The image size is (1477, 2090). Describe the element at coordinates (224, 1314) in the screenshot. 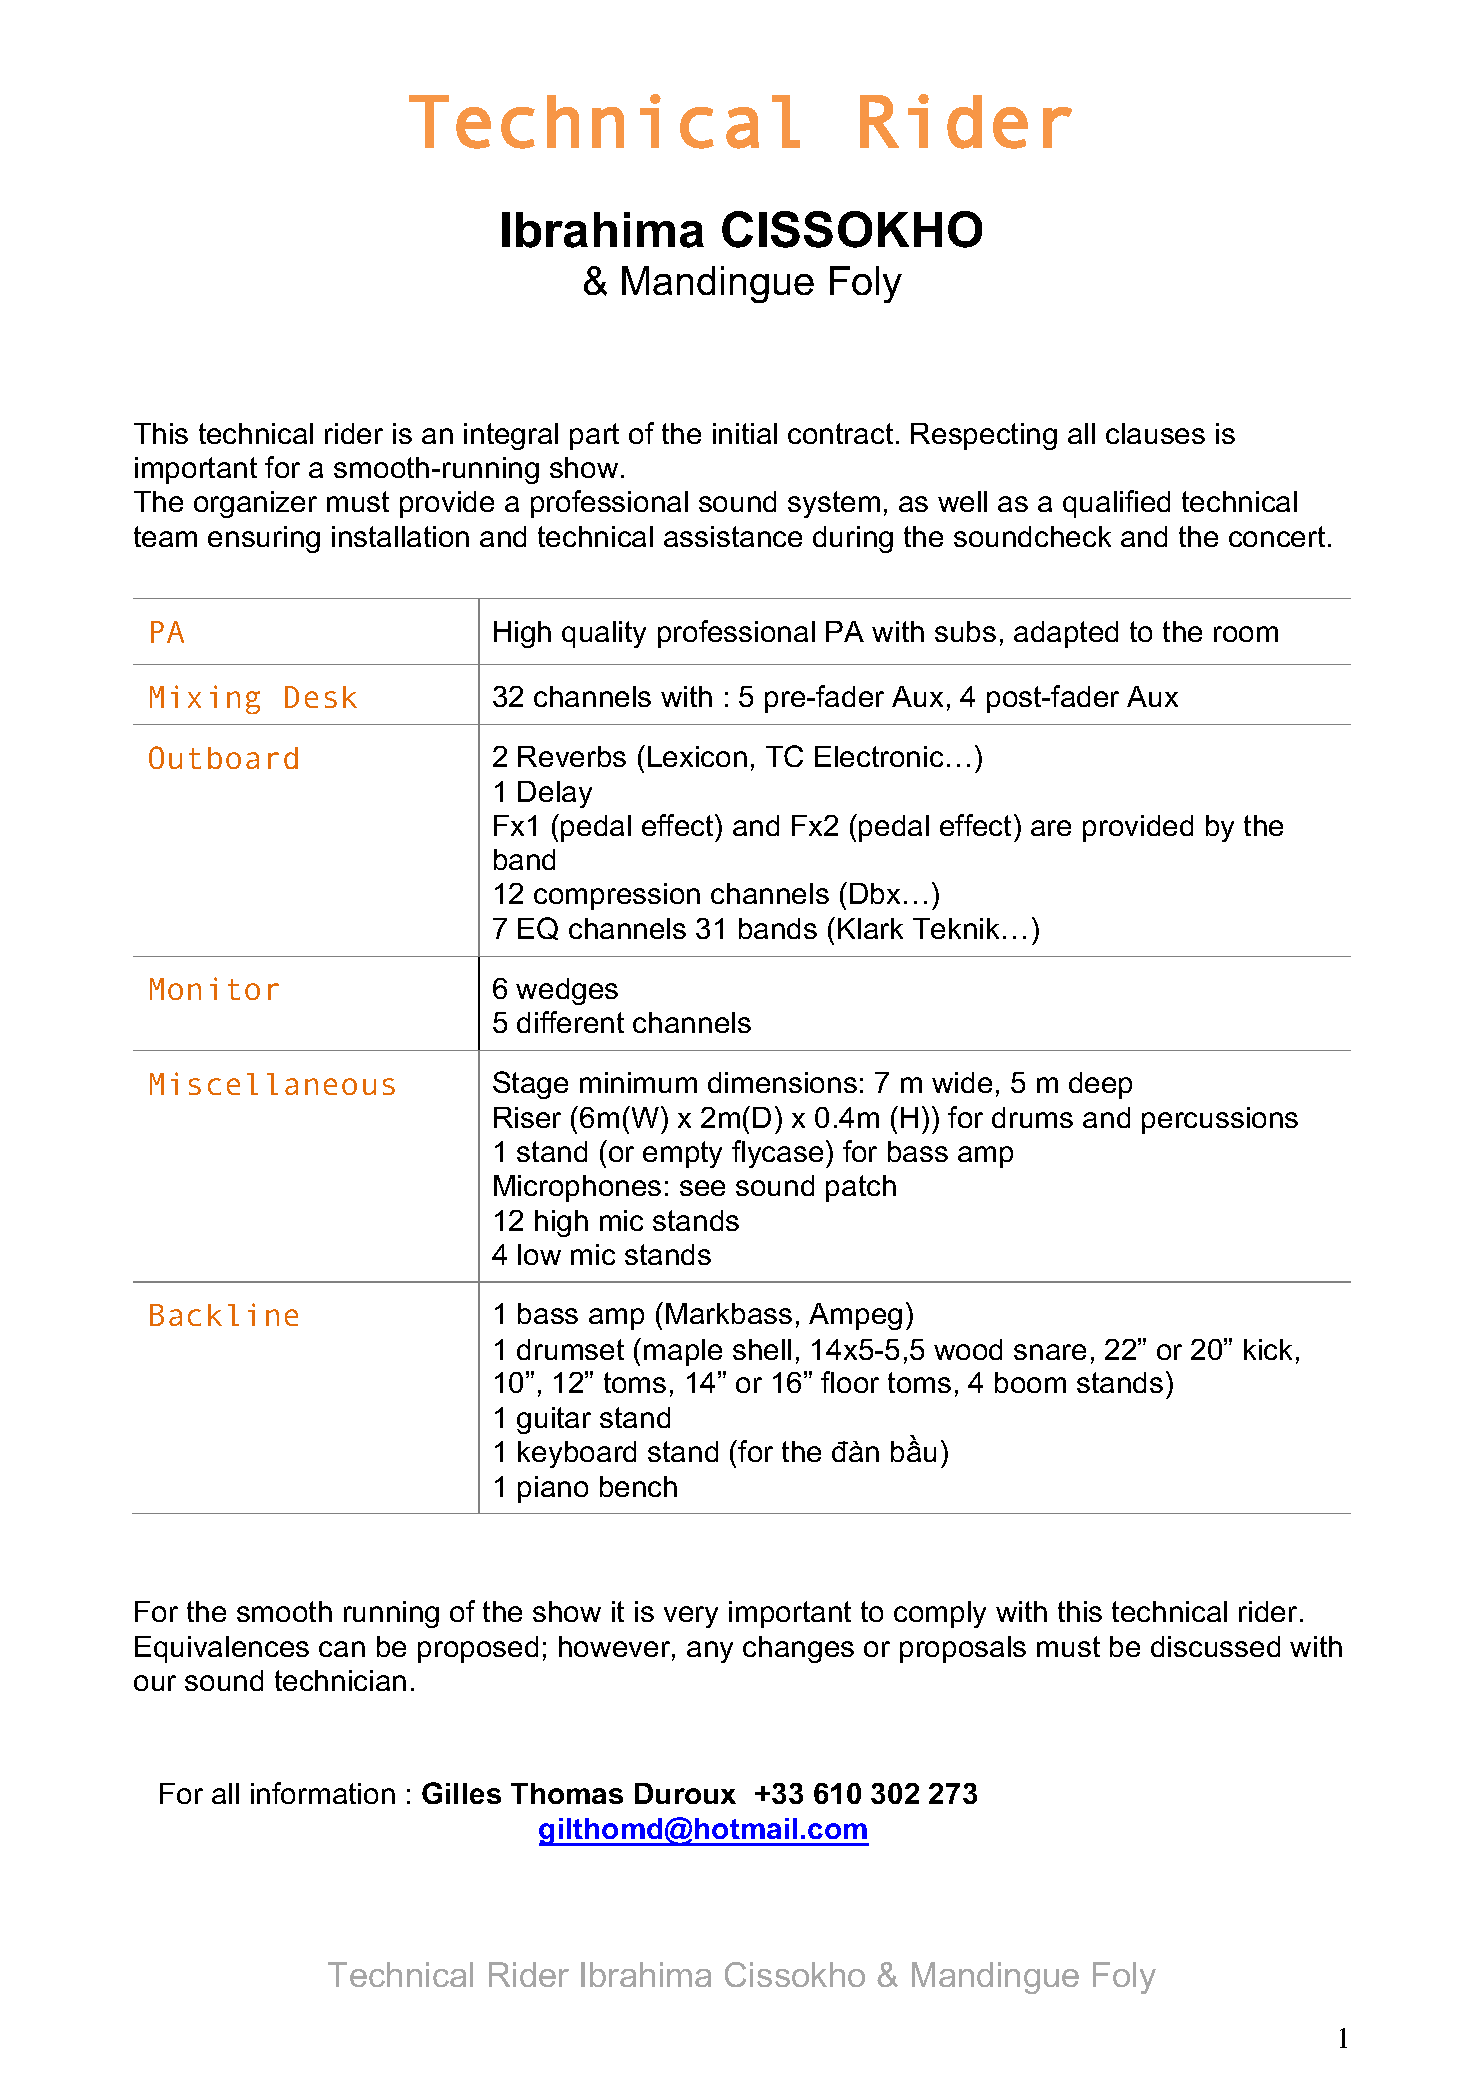

I see `Backline` at that location.
